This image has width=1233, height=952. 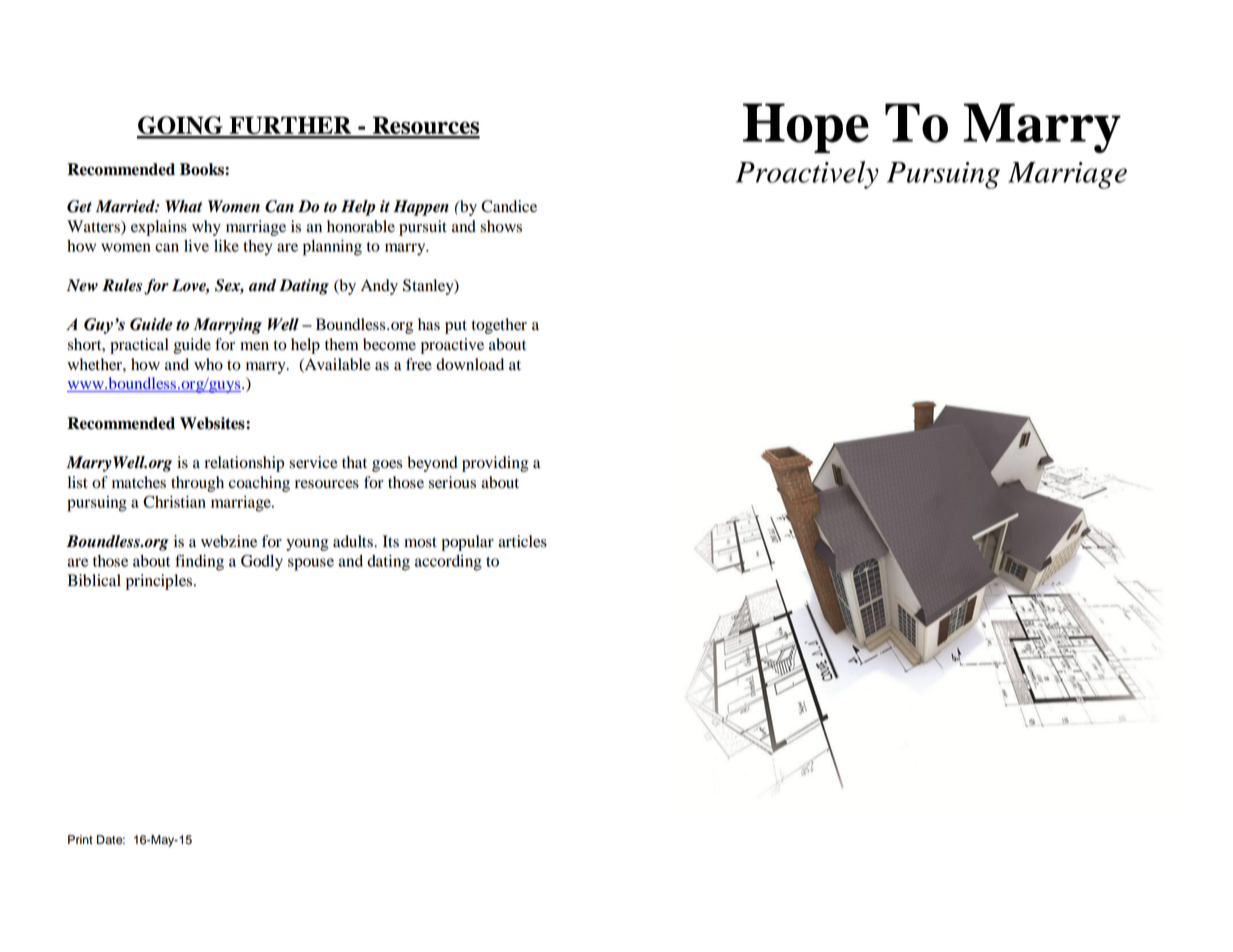 What do you see at coordinates (421, 208) in the image?
I see `Happen` at bounding box center [421, 208].
